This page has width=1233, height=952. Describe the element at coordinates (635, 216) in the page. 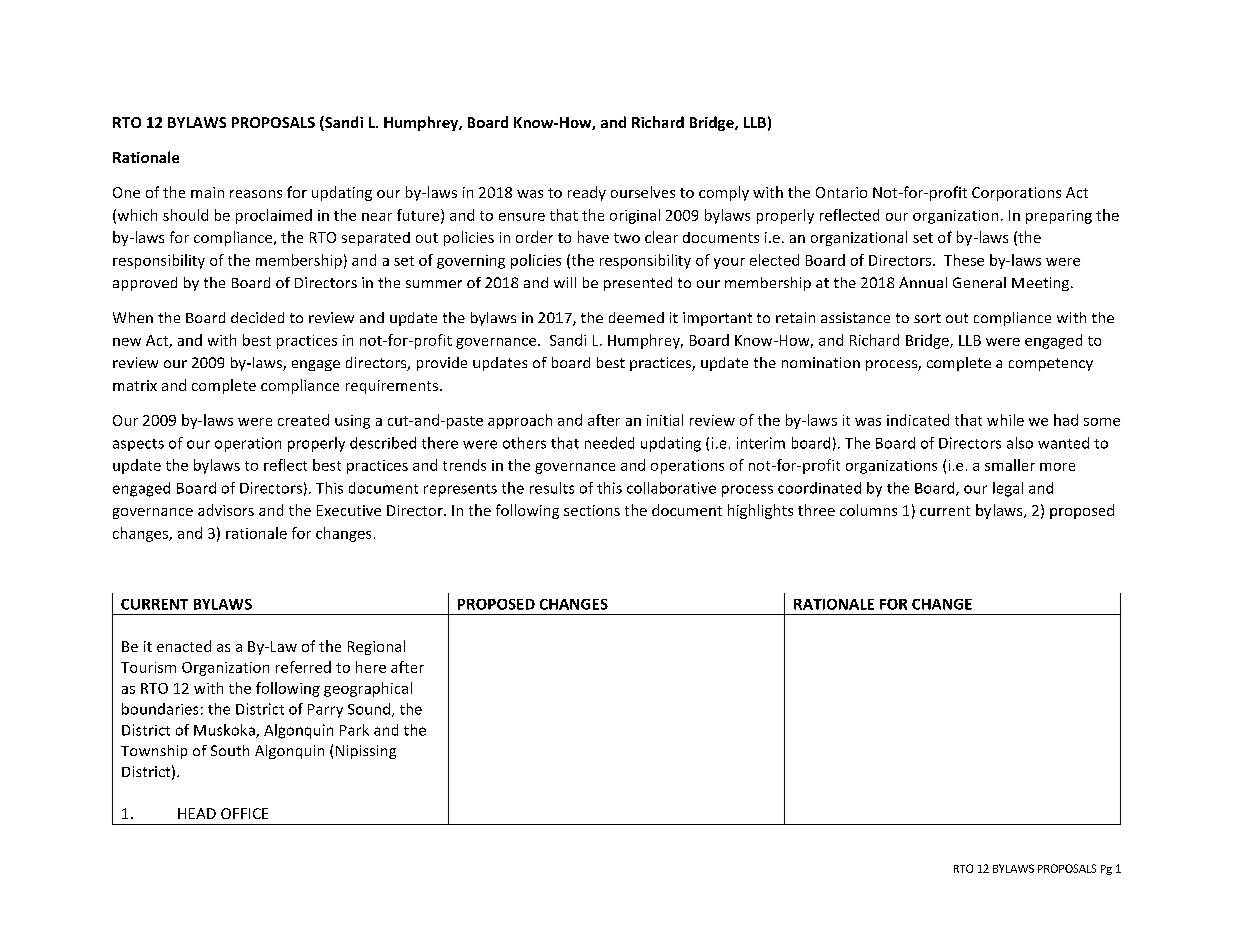

I see `original` at that location.
